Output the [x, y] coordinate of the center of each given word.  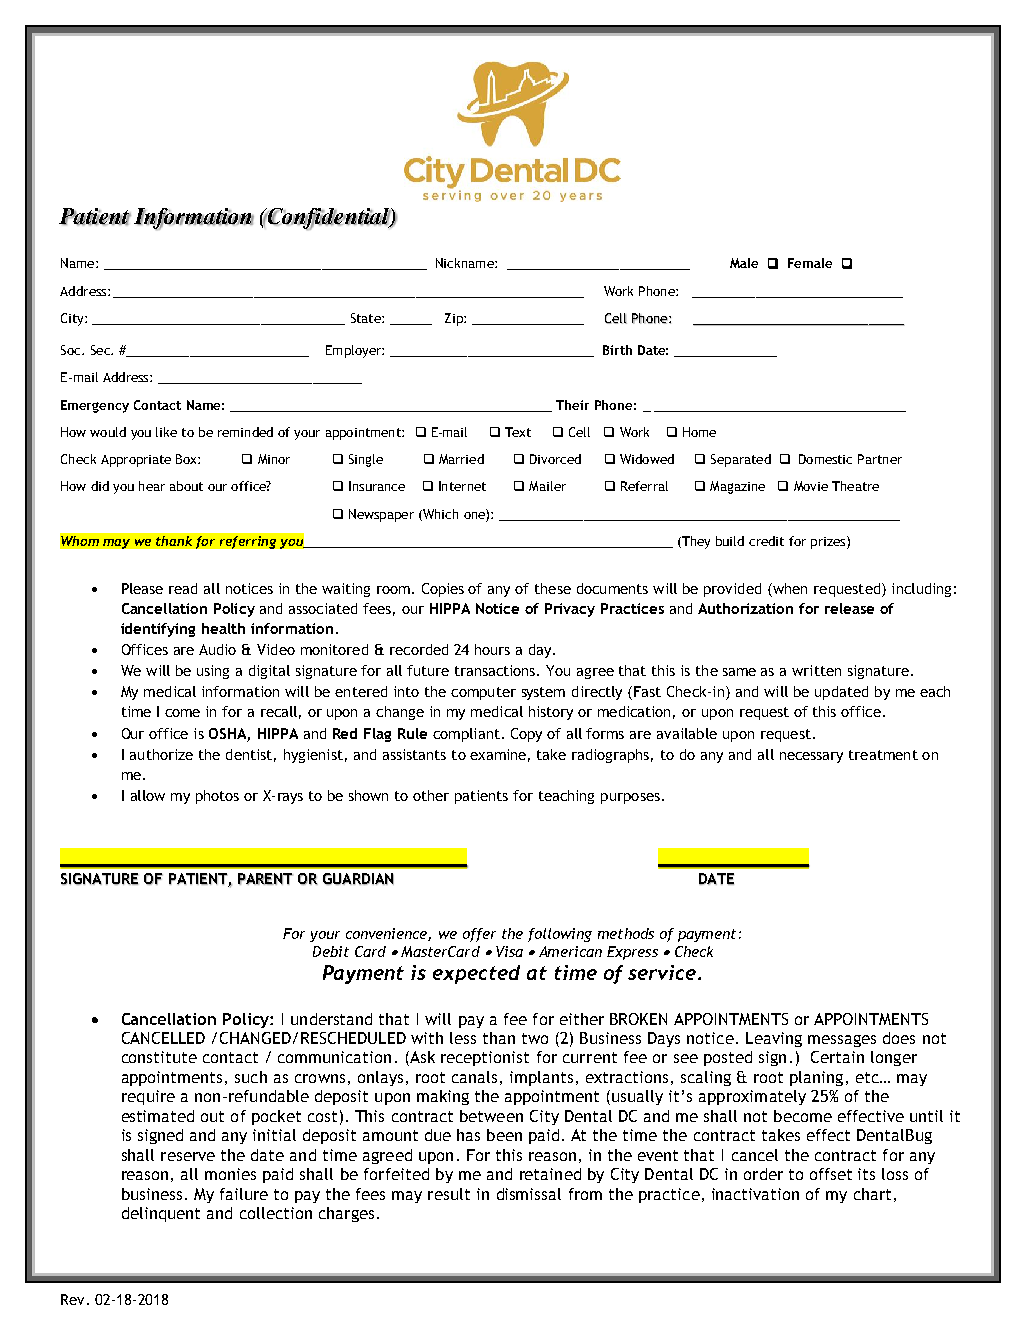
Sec [101, 350]
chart [872, 1194]
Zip [455, 319]
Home [699, 432]
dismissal [529, 1194]
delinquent [161, 1214]
